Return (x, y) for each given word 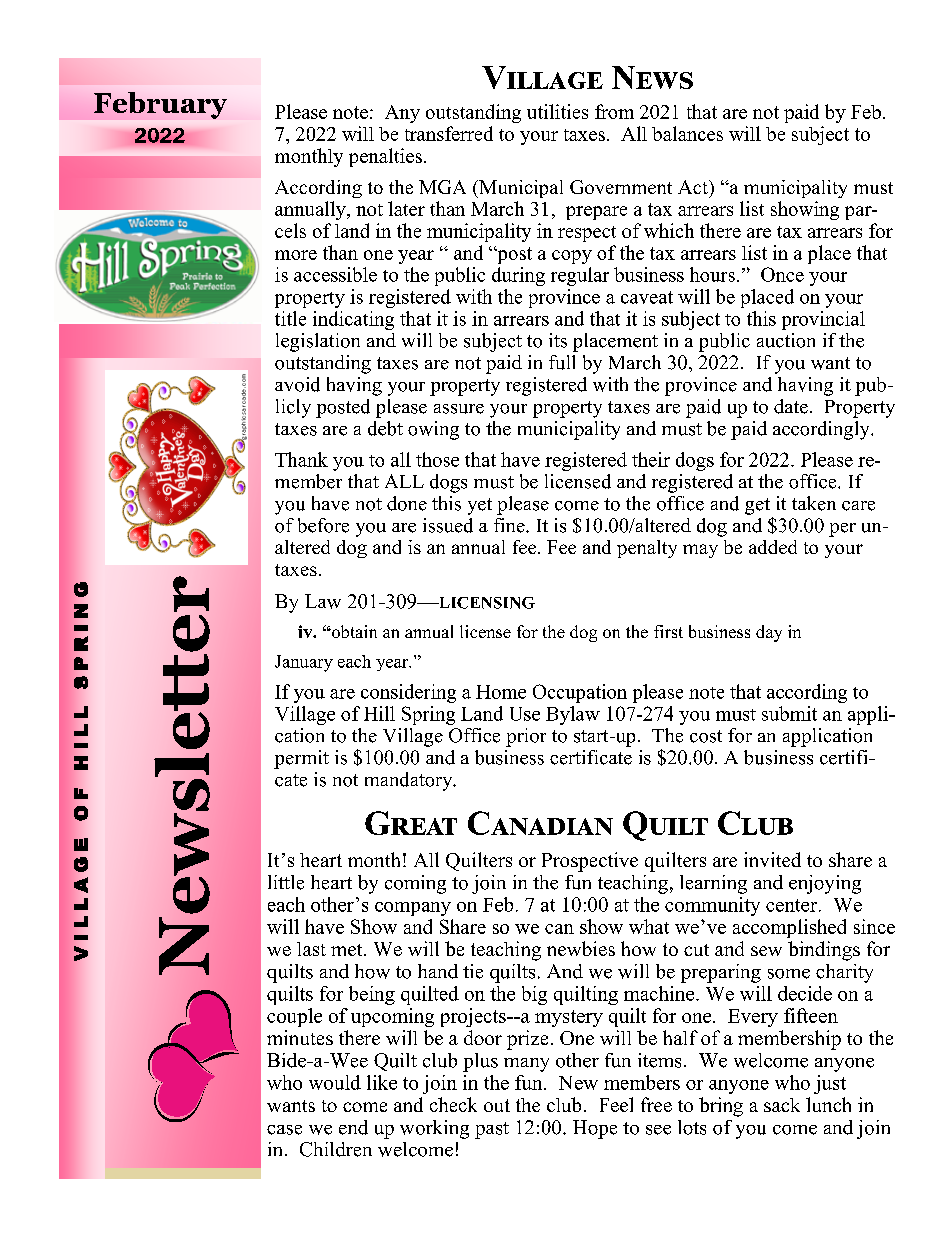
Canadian (540, 823)
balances (687, 133)
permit (301, 759)
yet (480, 506)
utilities (557, 111)
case (284, 1130)
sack (782, 1105)
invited (772, 859)
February (160, 105)
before (323, 525)
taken (814, 503)
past (492, 1130)
